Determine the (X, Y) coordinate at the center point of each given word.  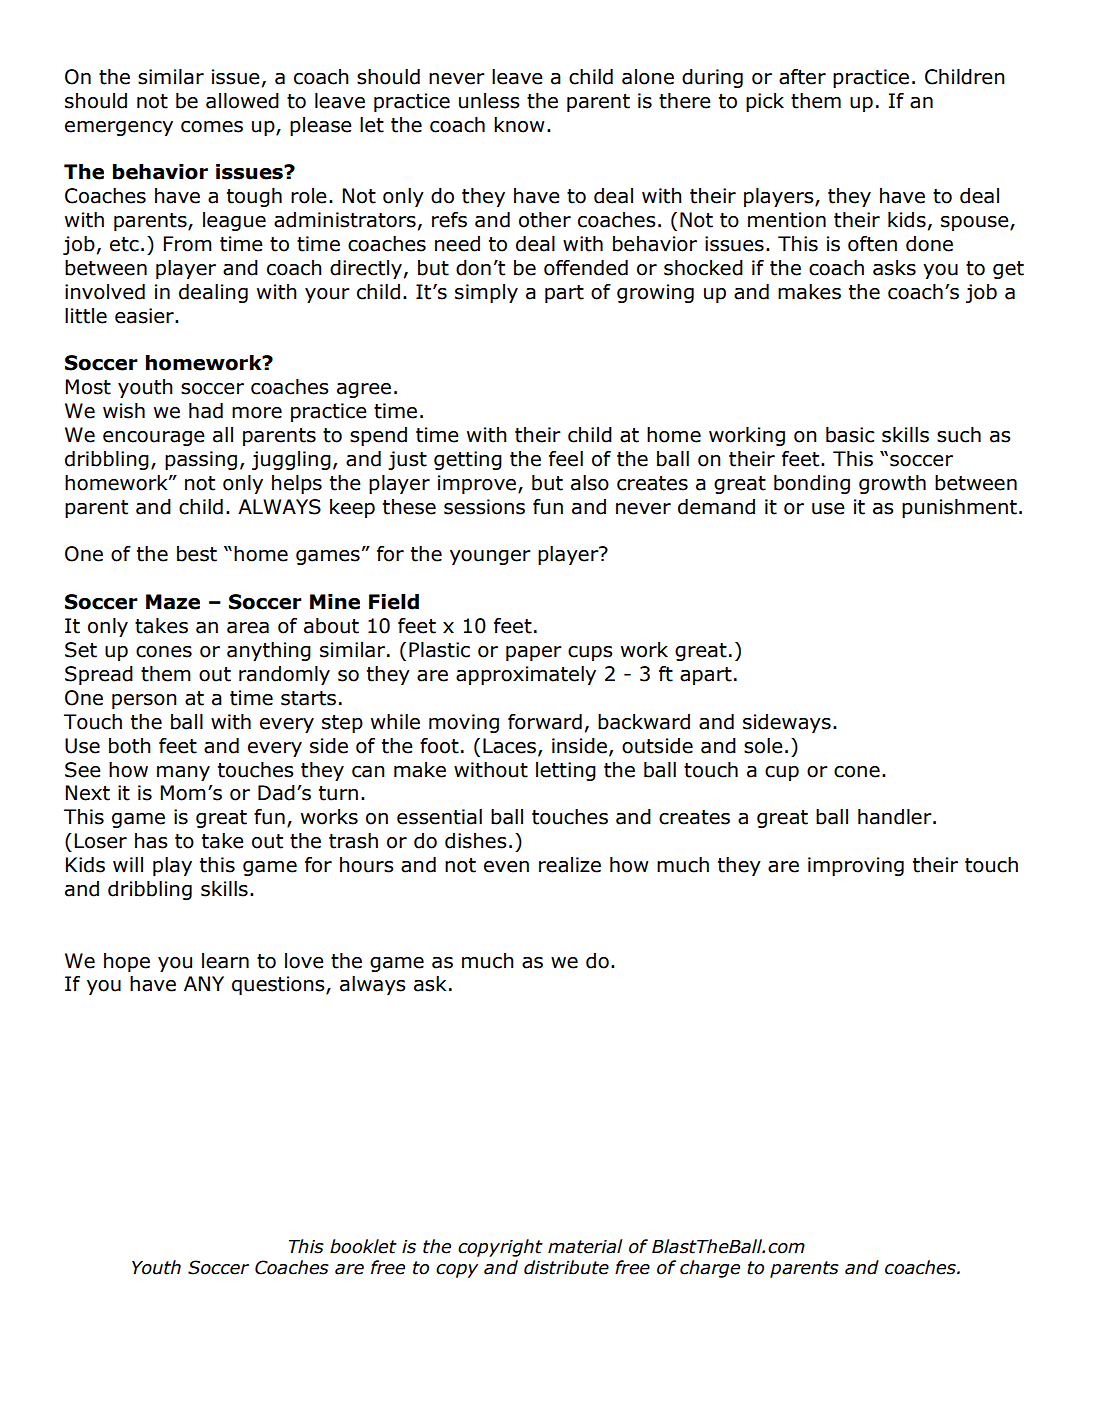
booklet (363, 1246)
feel (566, 459)
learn (225, 961)
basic (850, 435)
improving (856, 866)
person (144, 701)
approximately (526, 675)
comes (212, 127)
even (506, 867)
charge (710, 1269)
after (802, 77)
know (519, 125)
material (585, 1246)
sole (763, 746)
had (206, 411)
